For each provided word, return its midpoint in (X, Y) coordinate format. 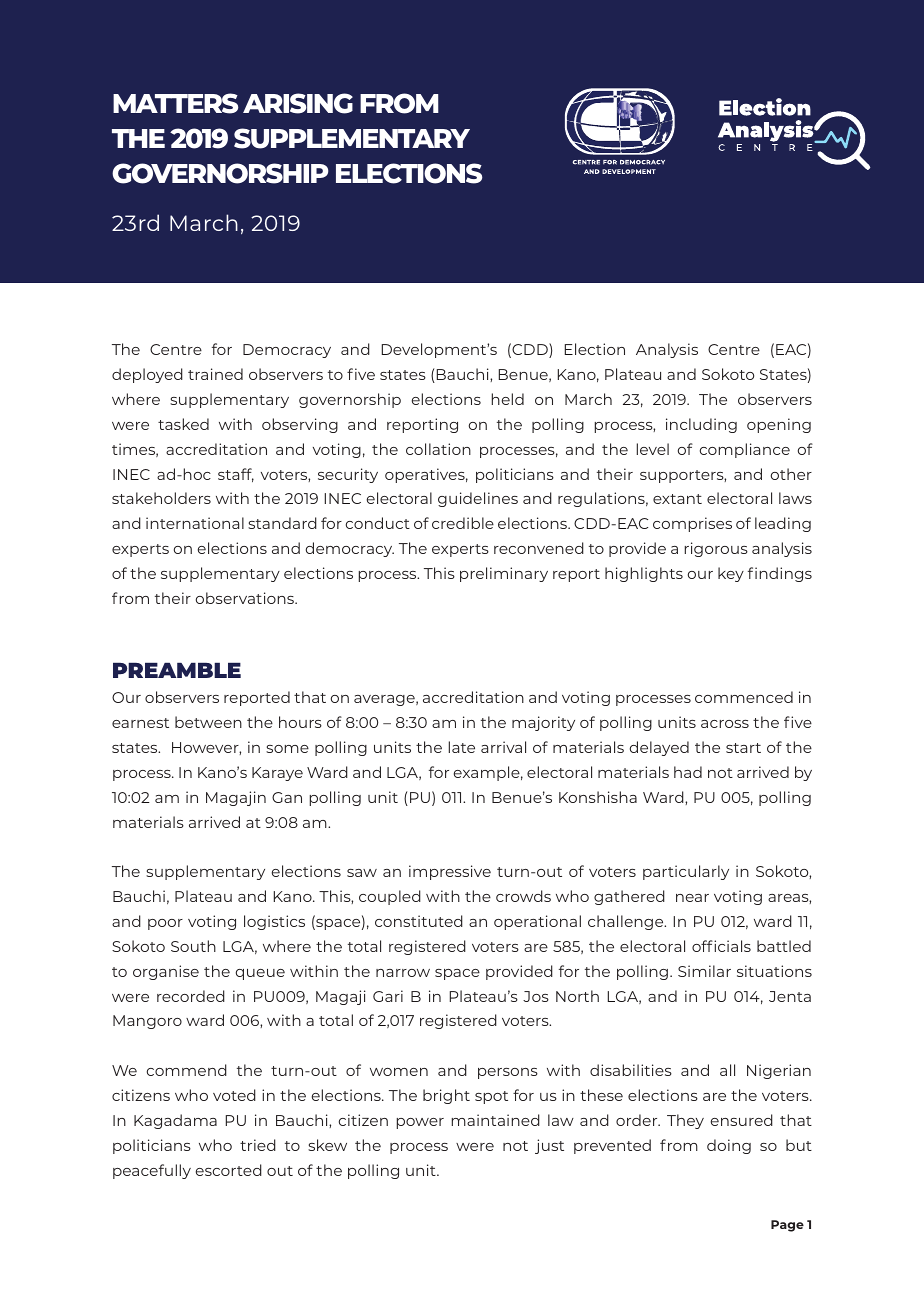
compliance (745, 450)
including (701, 425)
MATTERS (175, 103)
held (508, 399)
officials (721, 946)
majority (543, 723)
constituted (419, 921)
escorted (229, 1170)
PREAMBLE (177, 670)
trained (215, 374)
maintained (496, 1120)
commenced (744, 697)
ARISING (298, 103)
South (193, 946)
